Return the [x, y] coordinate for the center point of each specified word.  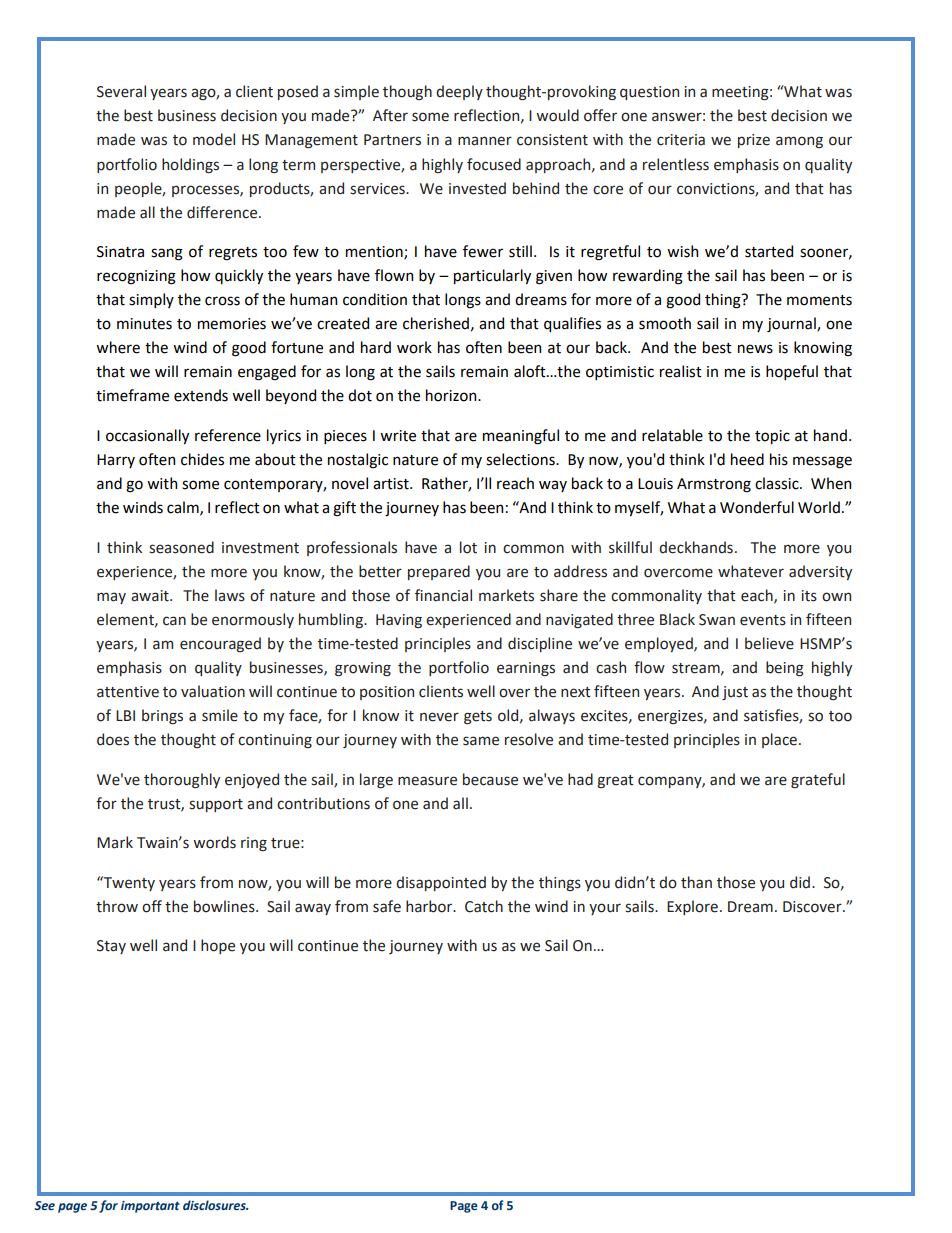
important [150, 1207]
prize [754, 141]
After [390, 115]
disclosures [215, 1205]
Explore [692, 907]
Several [121, 91]
